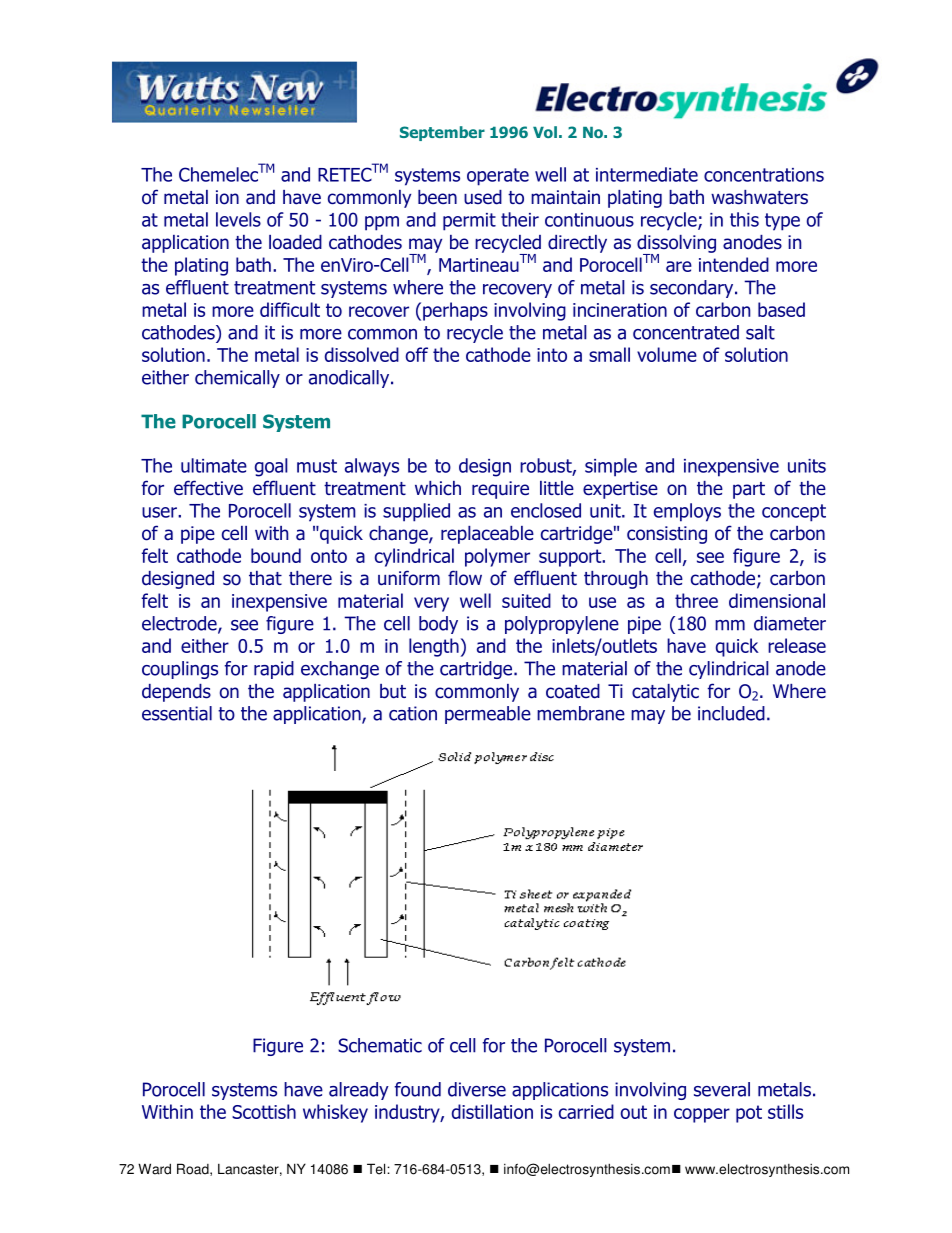  What do you see at coordinates (498, 177) in the document?
I see `operate` at bounding box center [498, 177].
